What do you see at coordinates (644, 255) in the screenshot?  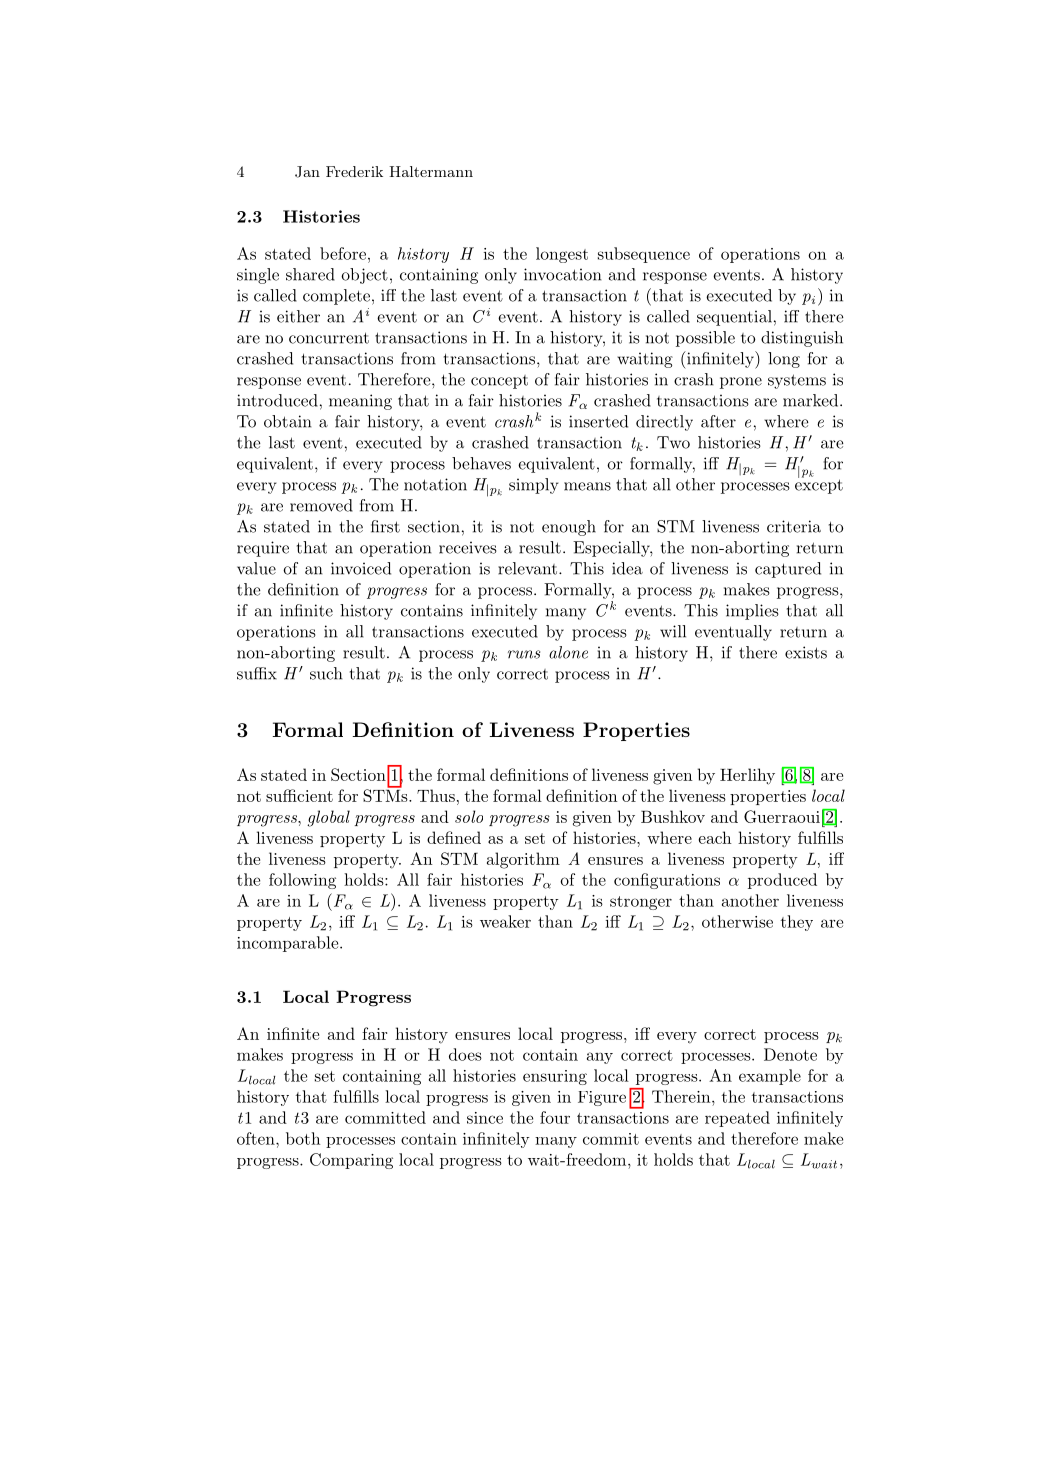 I see `subsequence` at bounding box center [644, 255].
